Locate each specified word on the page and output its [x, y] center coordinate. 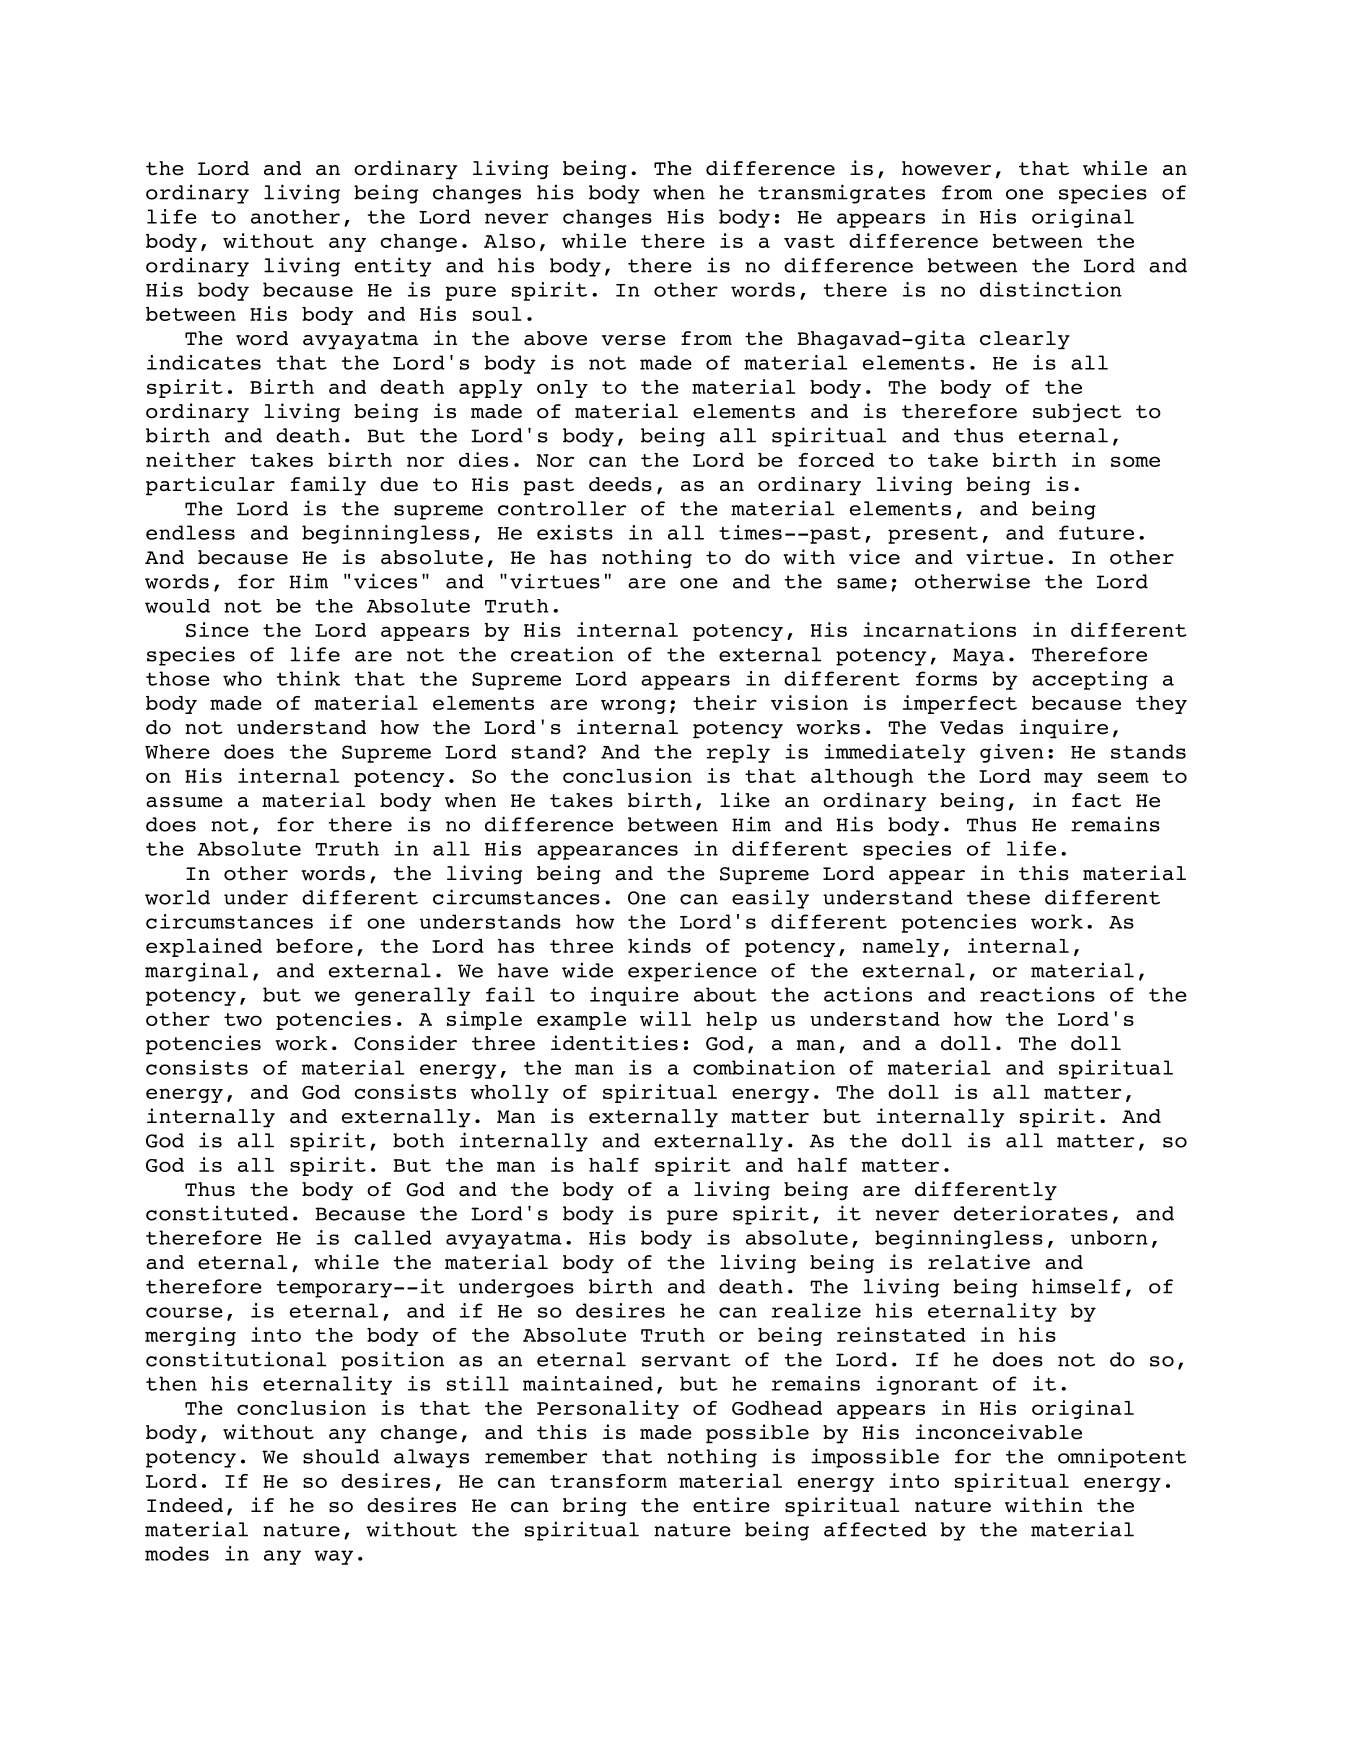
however [946, 168]
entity [393, 267]
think [308, 678]
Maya [978, 657]
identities [614, 1043]
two [243, 1019]
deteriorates [1031, 1213]
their [725, 702]
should [341, 1456]
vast [809, 241]
